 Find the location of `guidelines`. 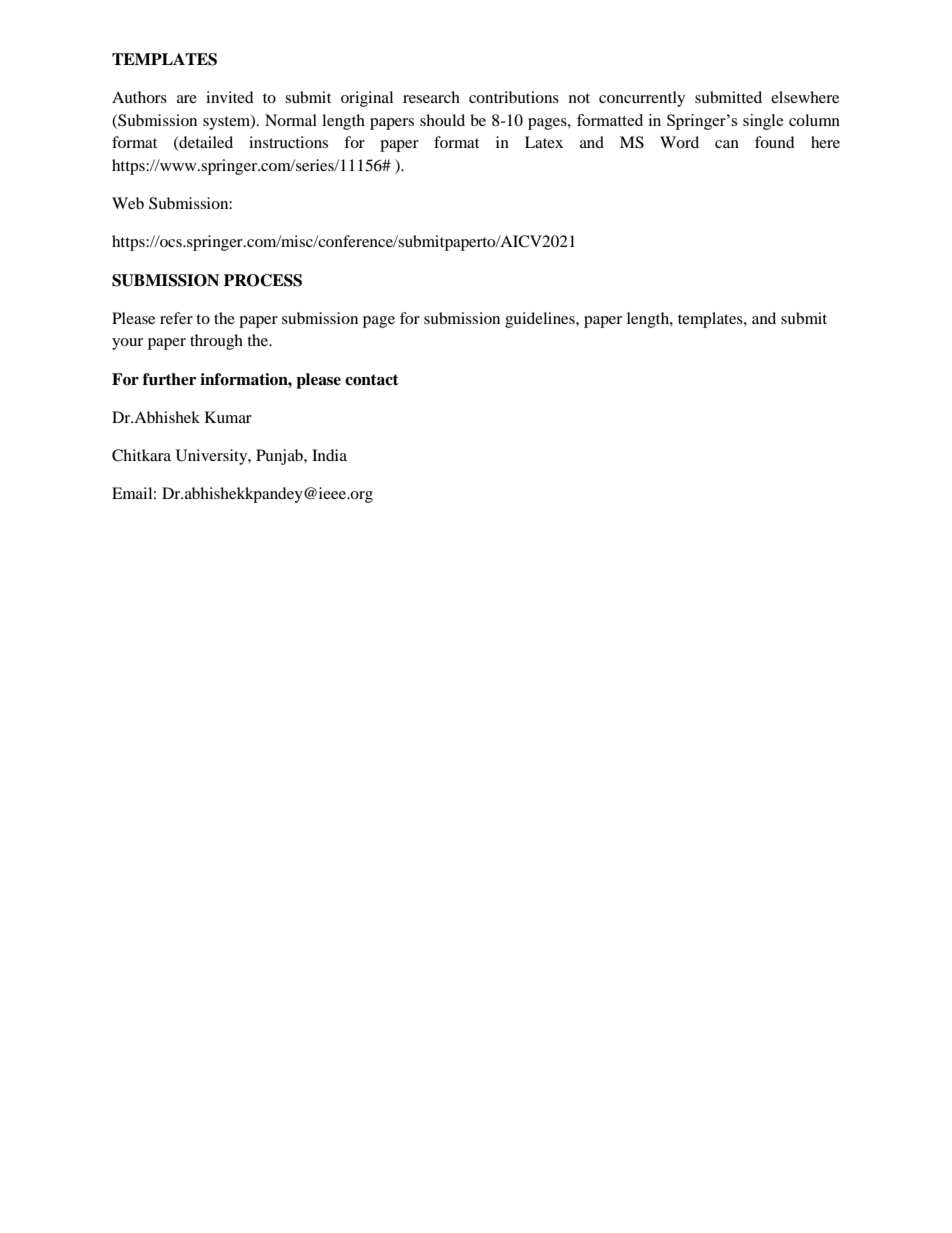

guidelines is located at coordinates (541, 320).
